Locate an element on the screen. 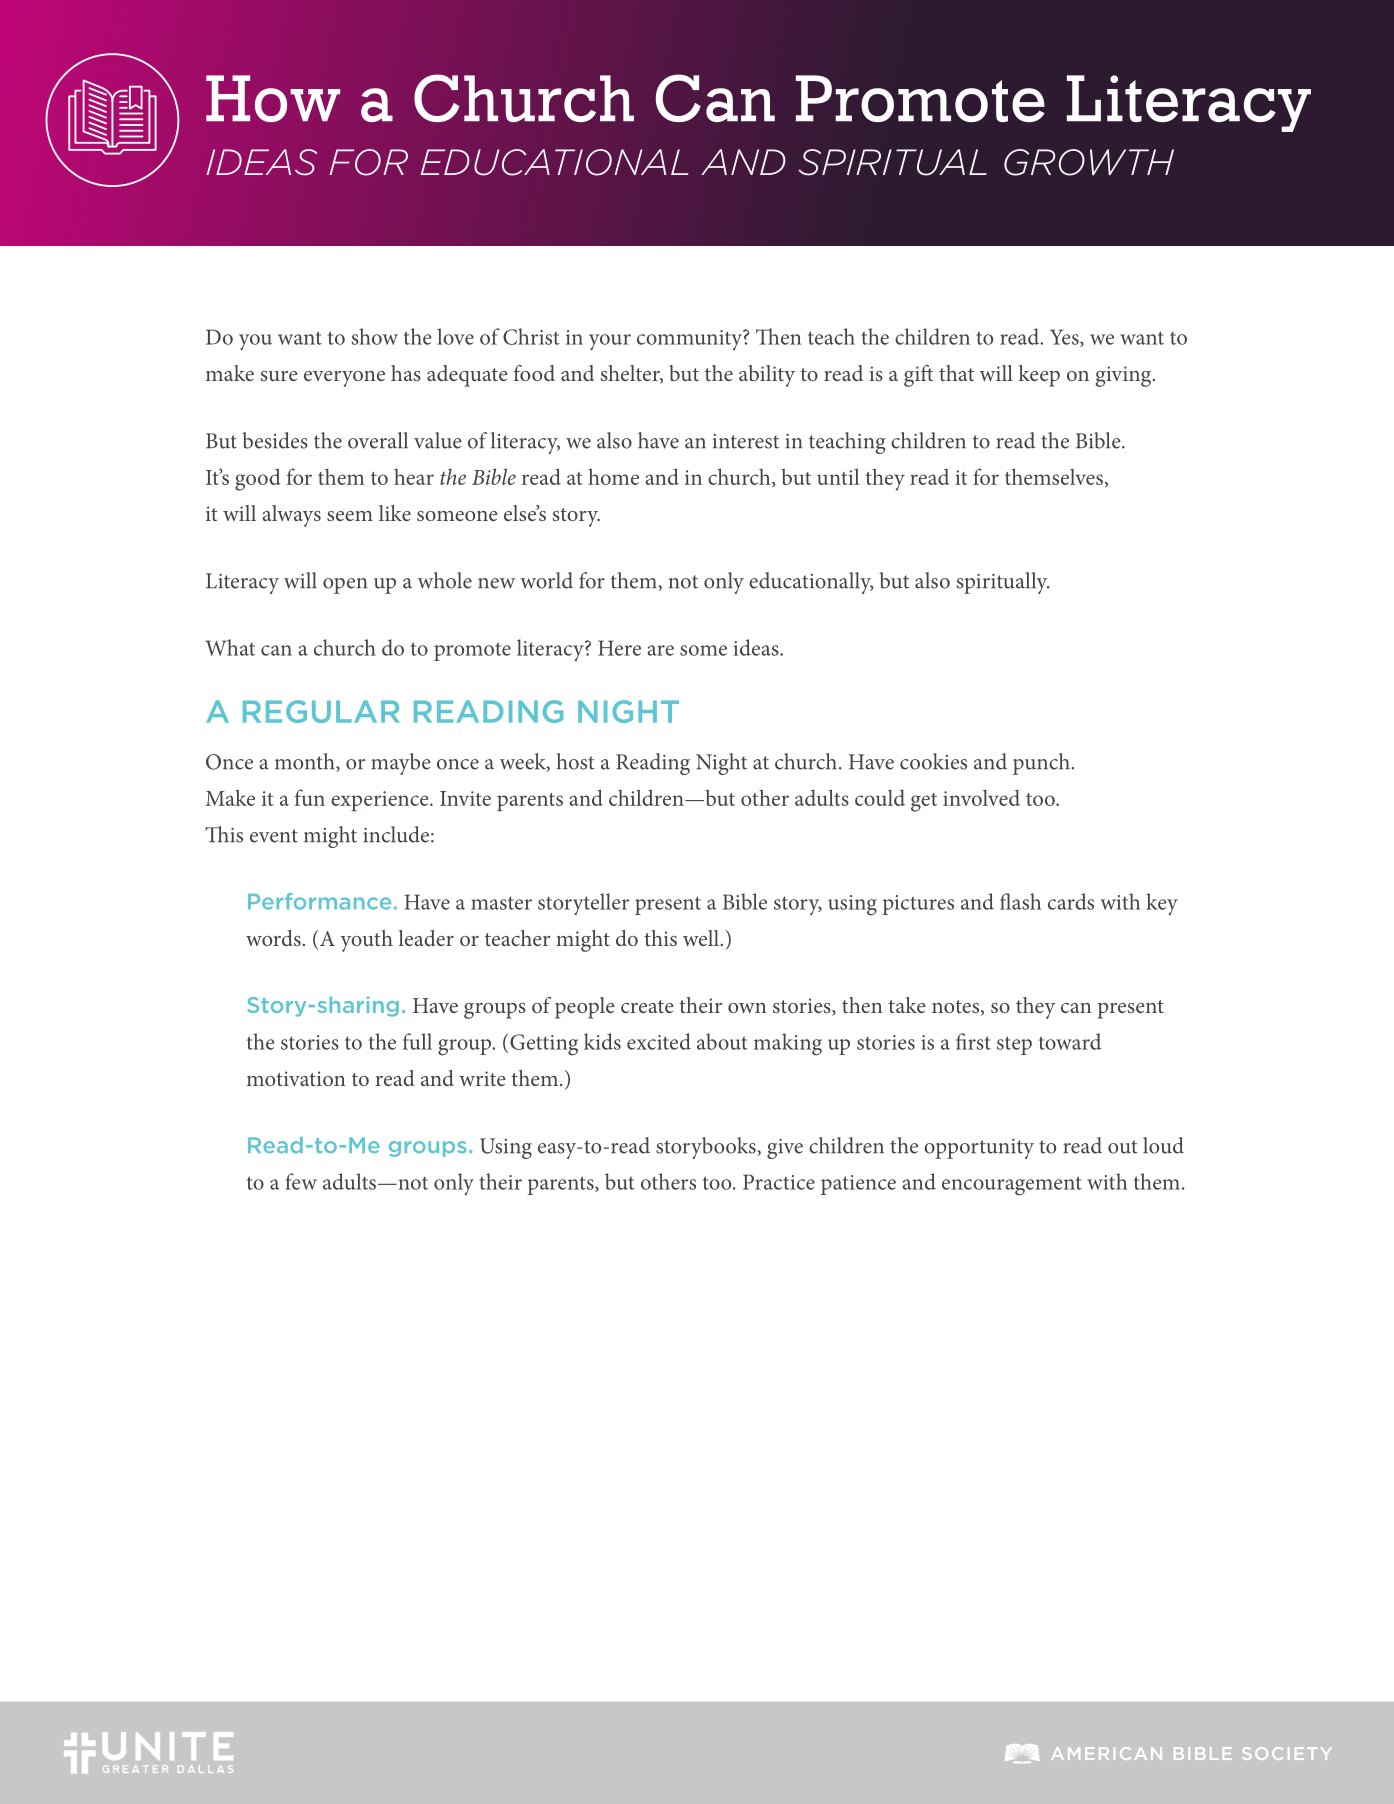 This screenshot has height=1804, width=1394. cards is located at coordinates (1071, 901).
